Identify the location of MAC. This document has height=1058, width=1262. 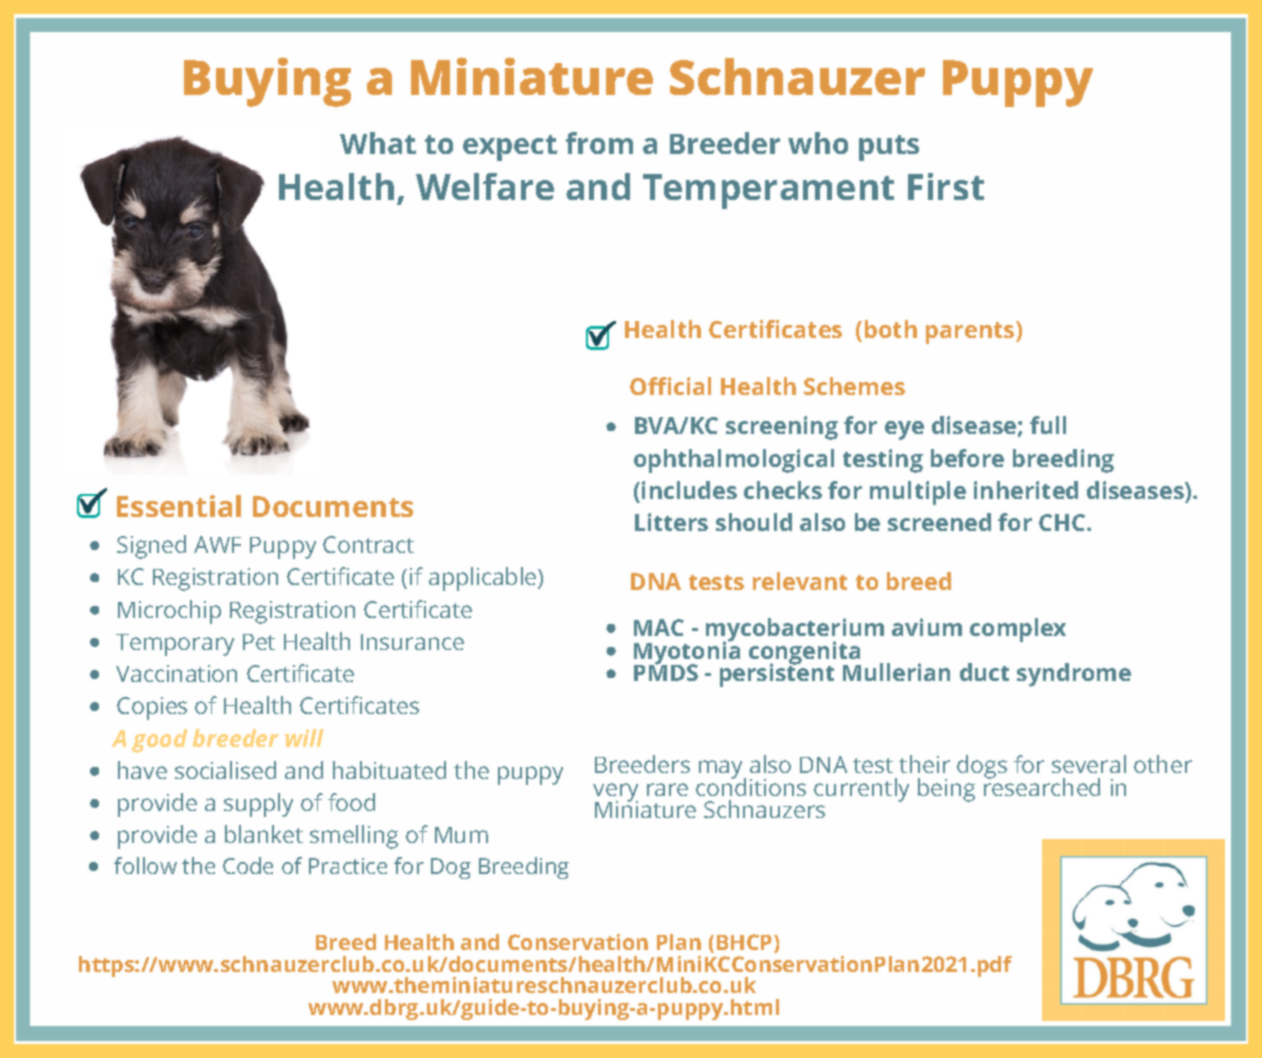
(659, 627).
